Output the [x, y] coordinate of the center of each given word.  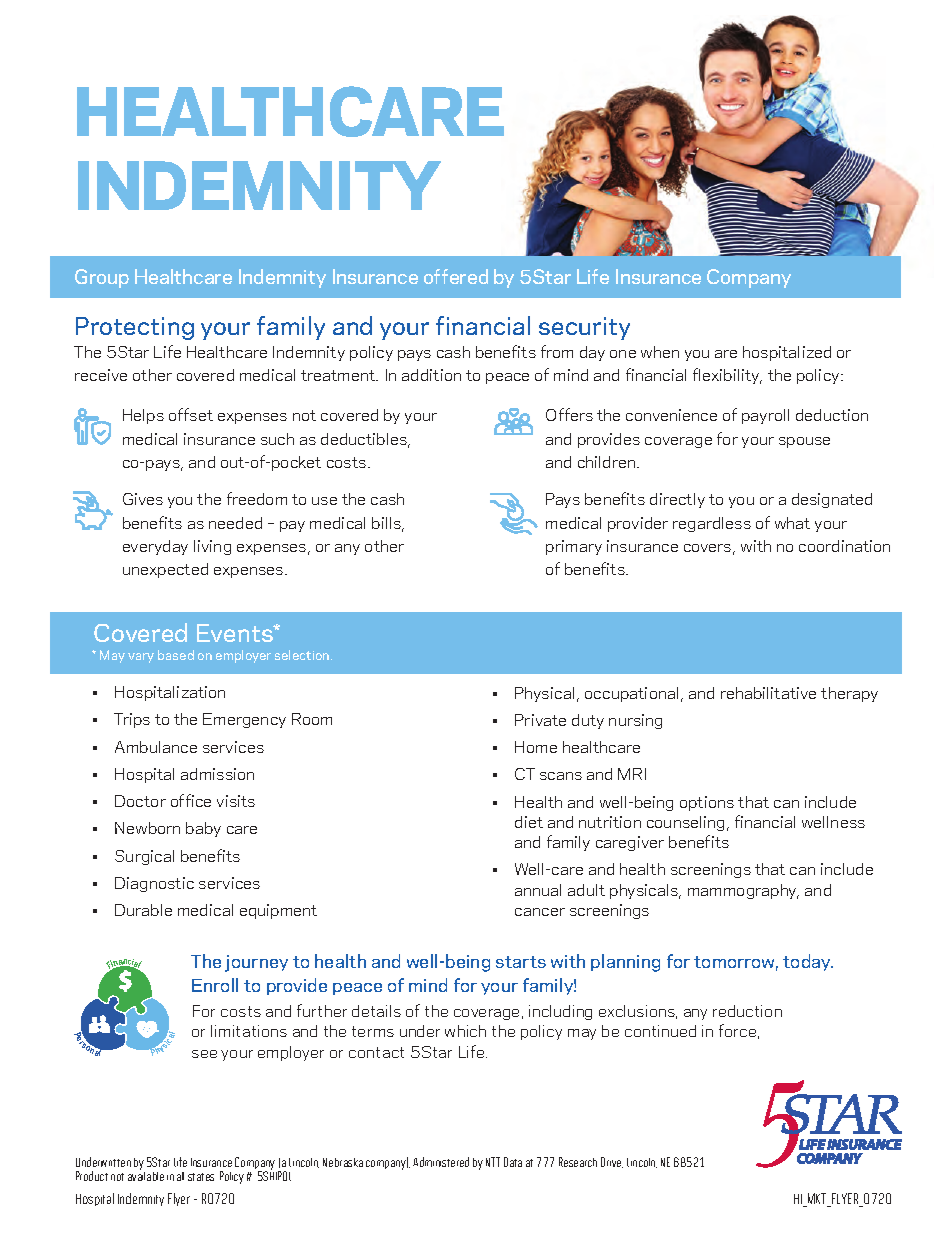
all [180, 1176]
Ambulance [156, 747]
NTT [493, 1162]
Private [540, 720]
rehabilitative [768, 693]
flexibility [727, 376]
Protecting [135, 328]
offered [456, 276]
